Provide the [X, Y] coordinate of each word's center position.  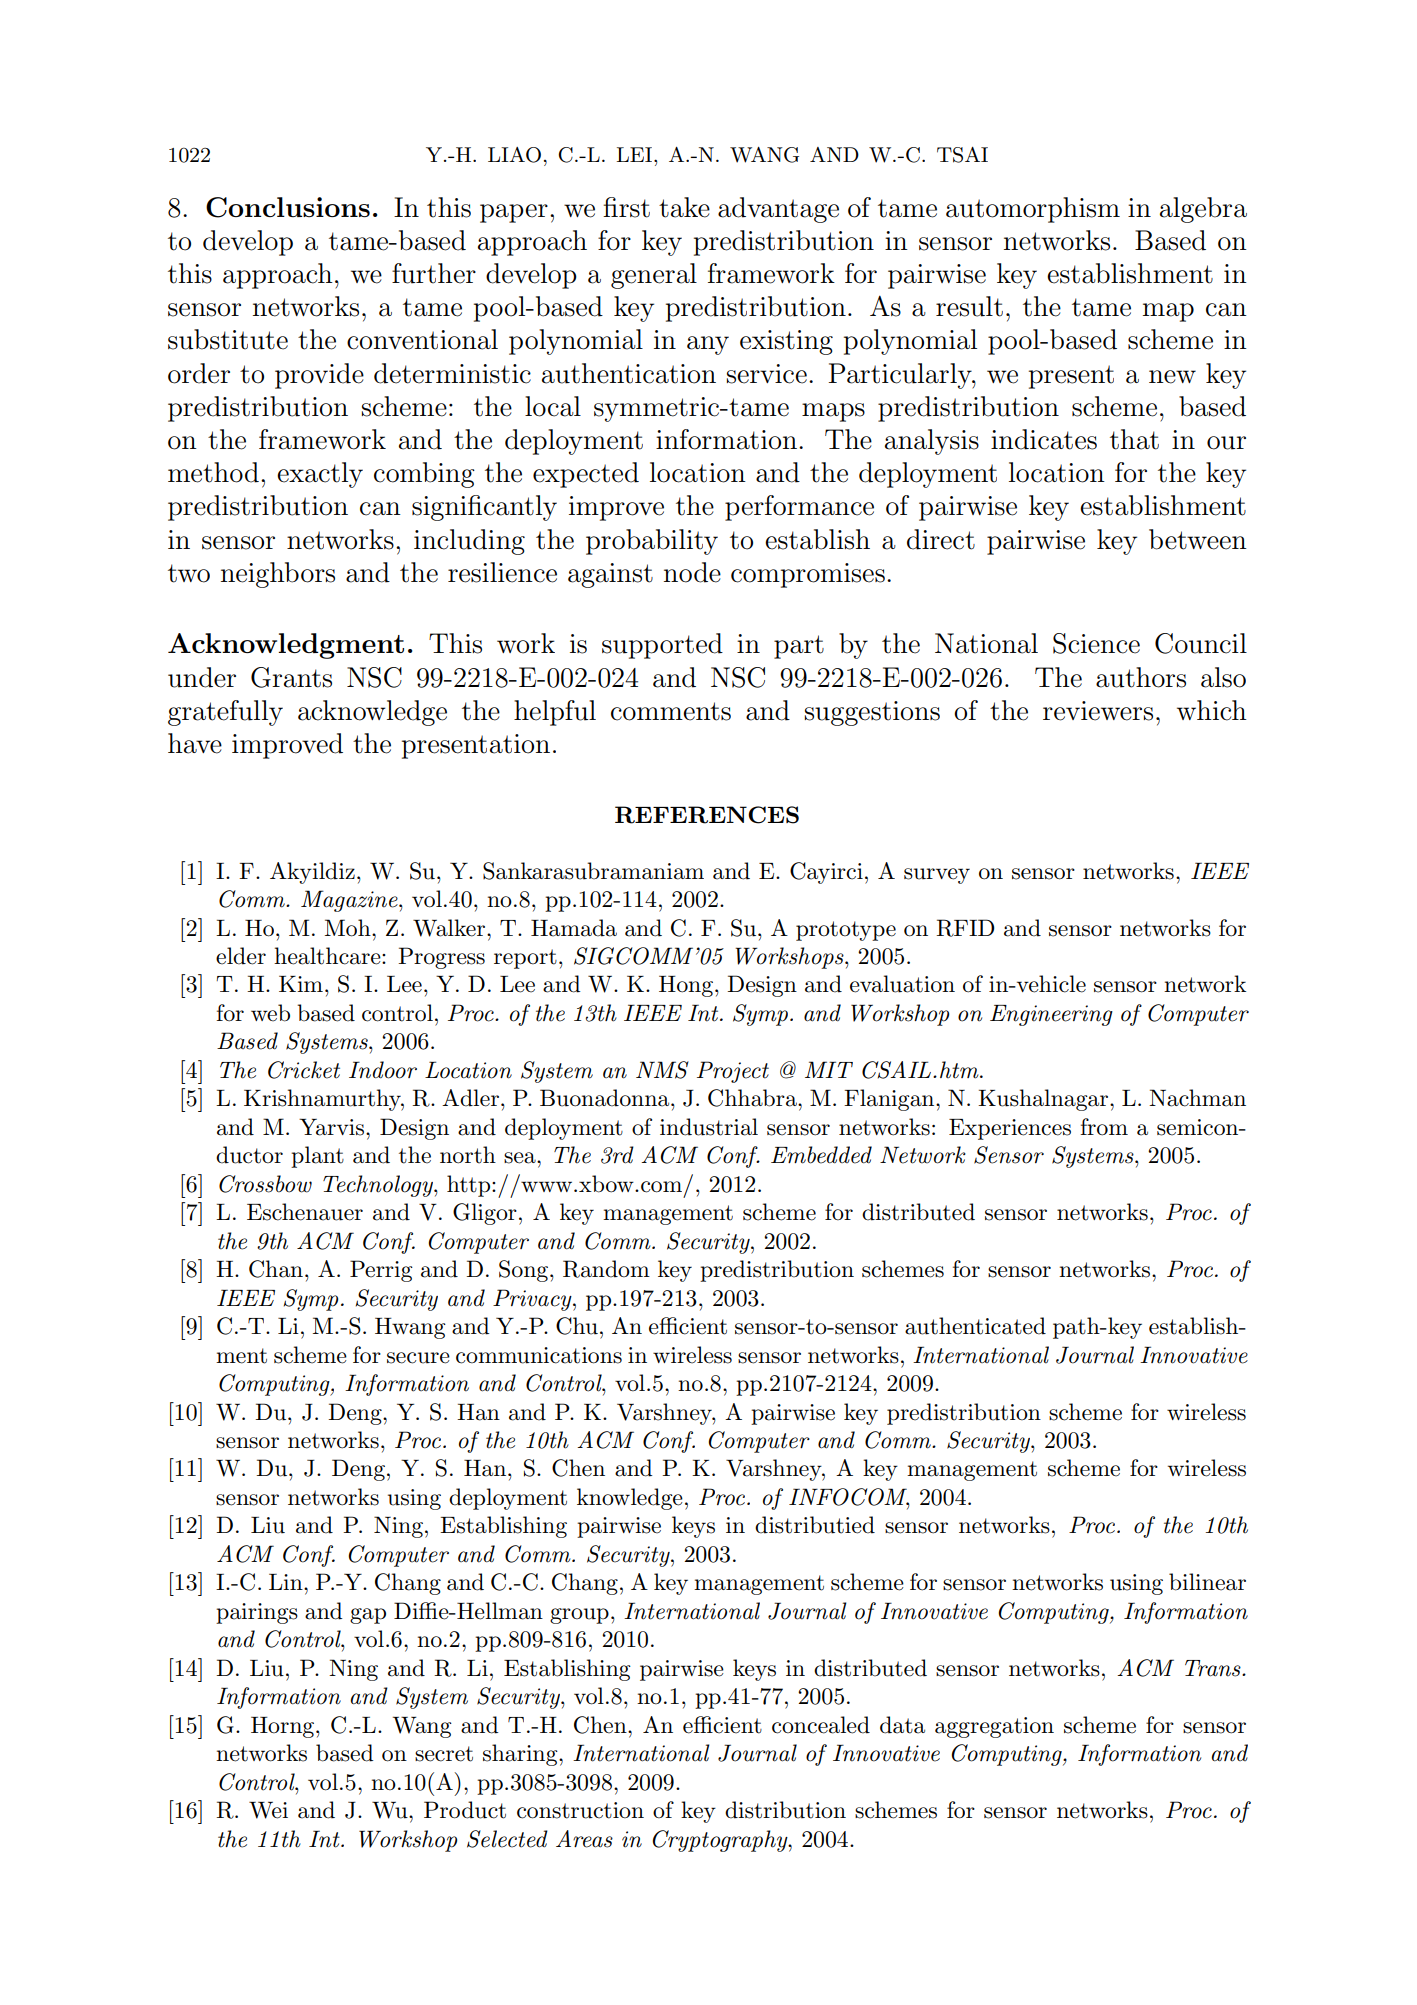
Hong [686, 986]
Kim [301, 984]
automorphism [1033, 210]
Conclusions [288, 207]
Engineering [1051, 1015]
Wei [268, 1810]
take [684, 207]
